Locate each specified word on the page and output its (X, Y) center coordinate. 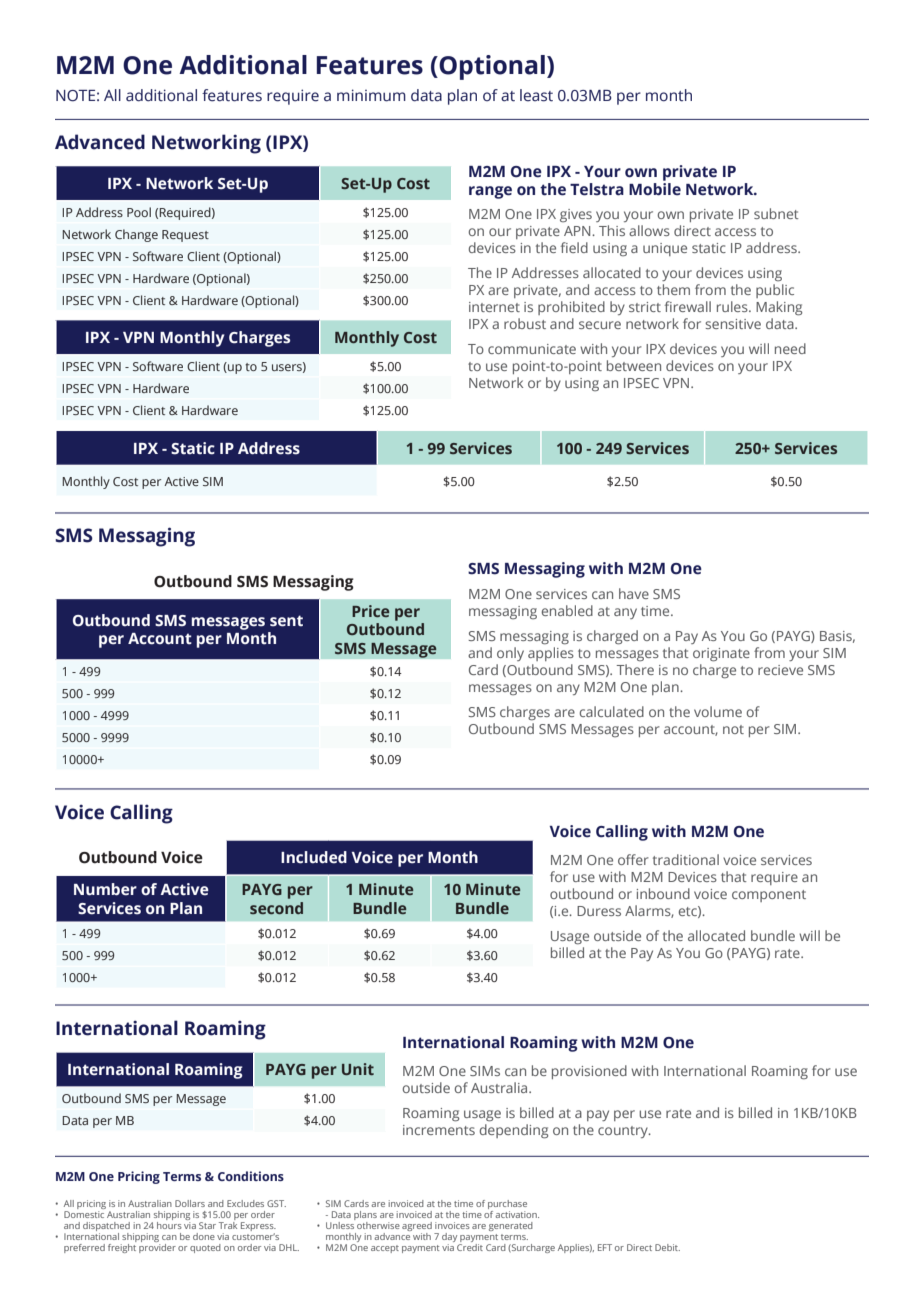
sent (286, 621)
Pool (139, 212)
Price (370, 611)
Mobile (655, 189)
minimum (371, 95)
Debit (667, 1247)
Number (105, 889)
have (634, 593)
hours (169, 1225)
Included (314, 857)
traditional (686, 859)
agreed (417, 1228)
